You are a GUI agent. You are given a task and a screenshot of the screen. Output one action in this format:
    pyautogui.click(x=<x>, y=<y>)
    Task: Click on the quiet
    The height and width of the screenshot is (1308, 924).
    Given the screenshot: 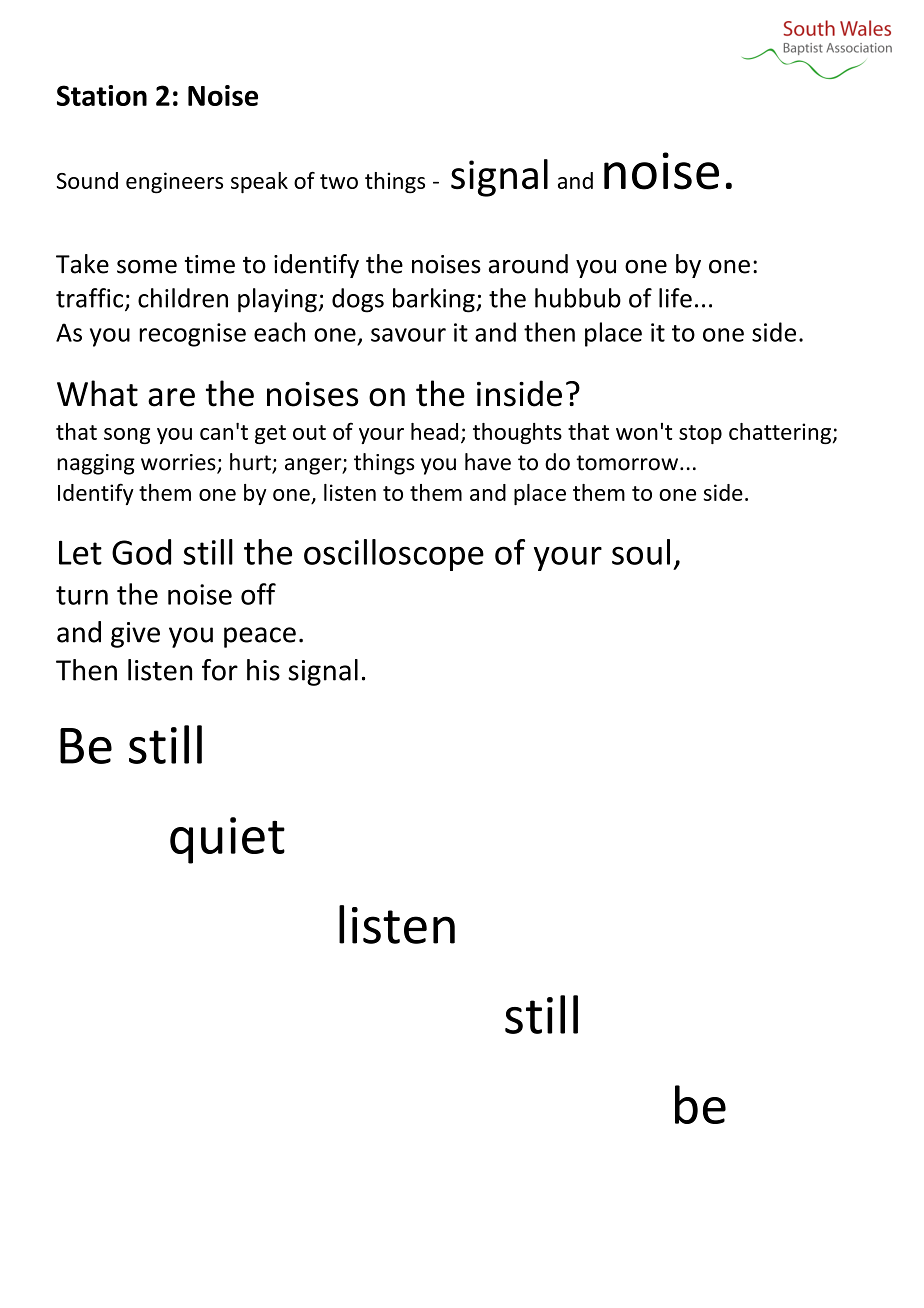 What is the action you would take?
    pyautogui.click(x=227, y=840)
